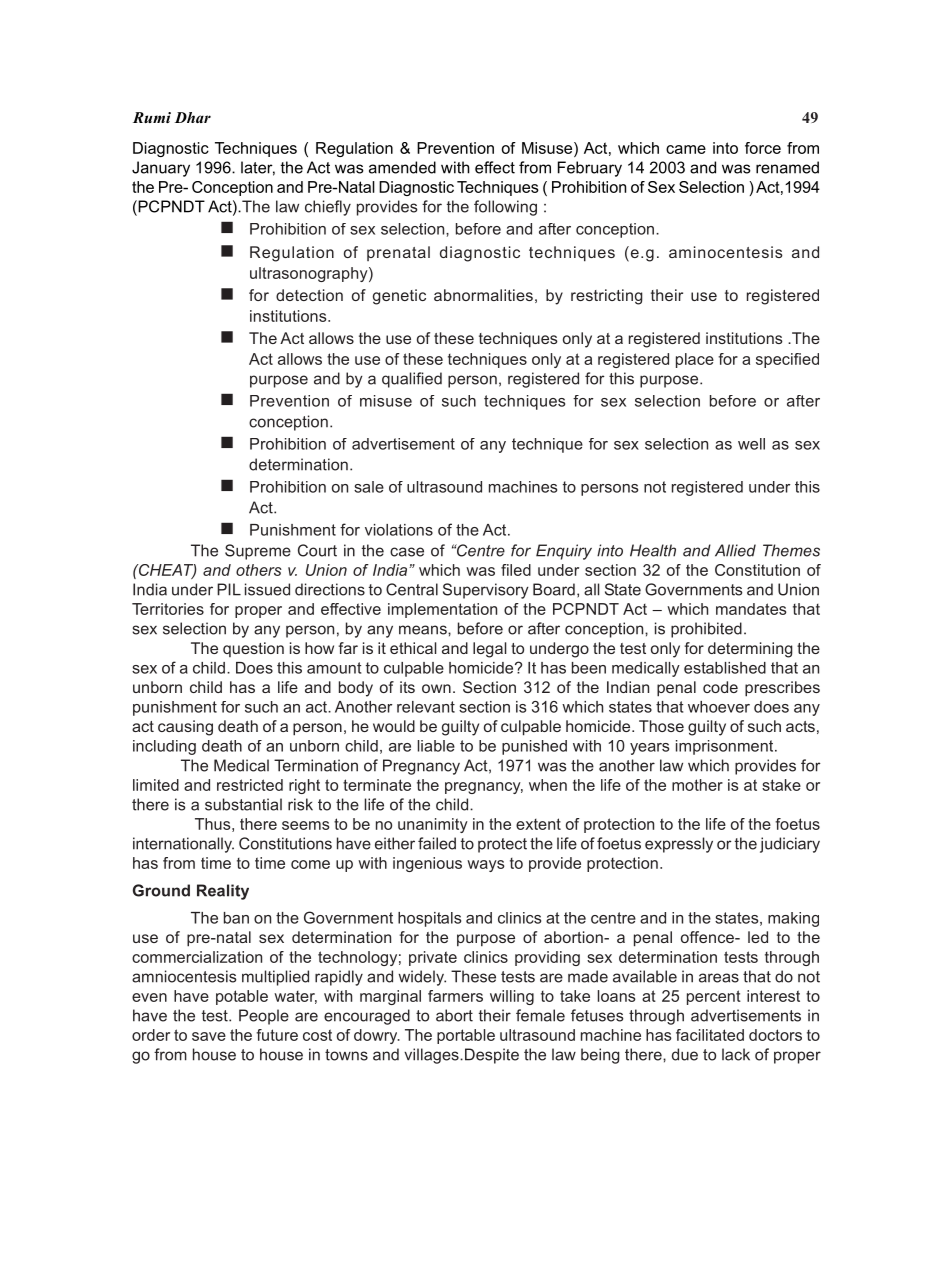 Image resolution: width=952 pixels, height=1275 pixels. Describe the element at coordinates (229, 589) in the document. I see `PIL` at that location.
